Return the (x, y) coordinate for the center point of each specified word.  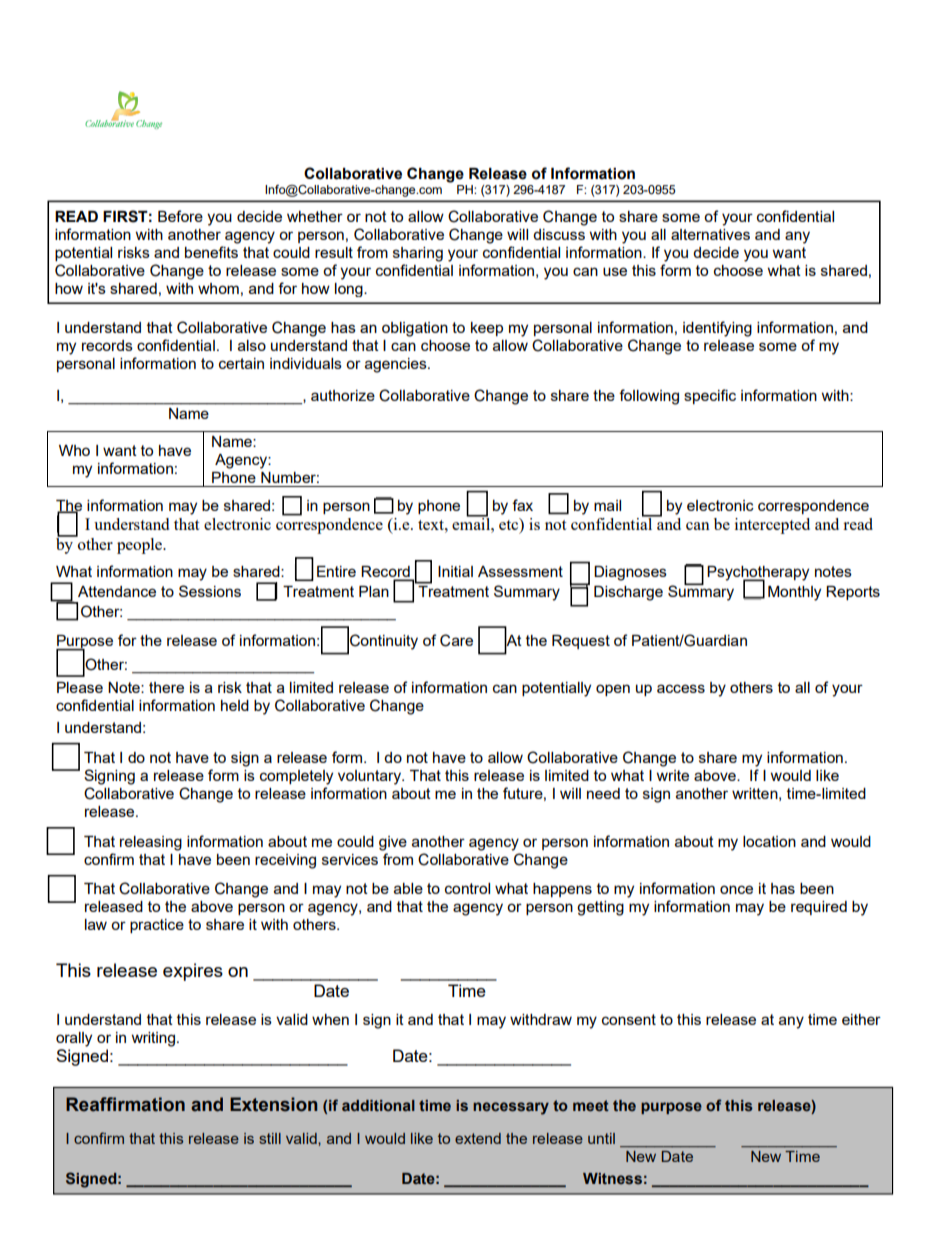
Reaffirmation (125, 1104)
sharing (418, 254)
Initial (455, 571)
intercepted (772, 526)
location (769, 841)
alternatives (710, 234)
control (467, 888)
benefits (211, 252)
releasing (151, 843)
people (141, 546)
